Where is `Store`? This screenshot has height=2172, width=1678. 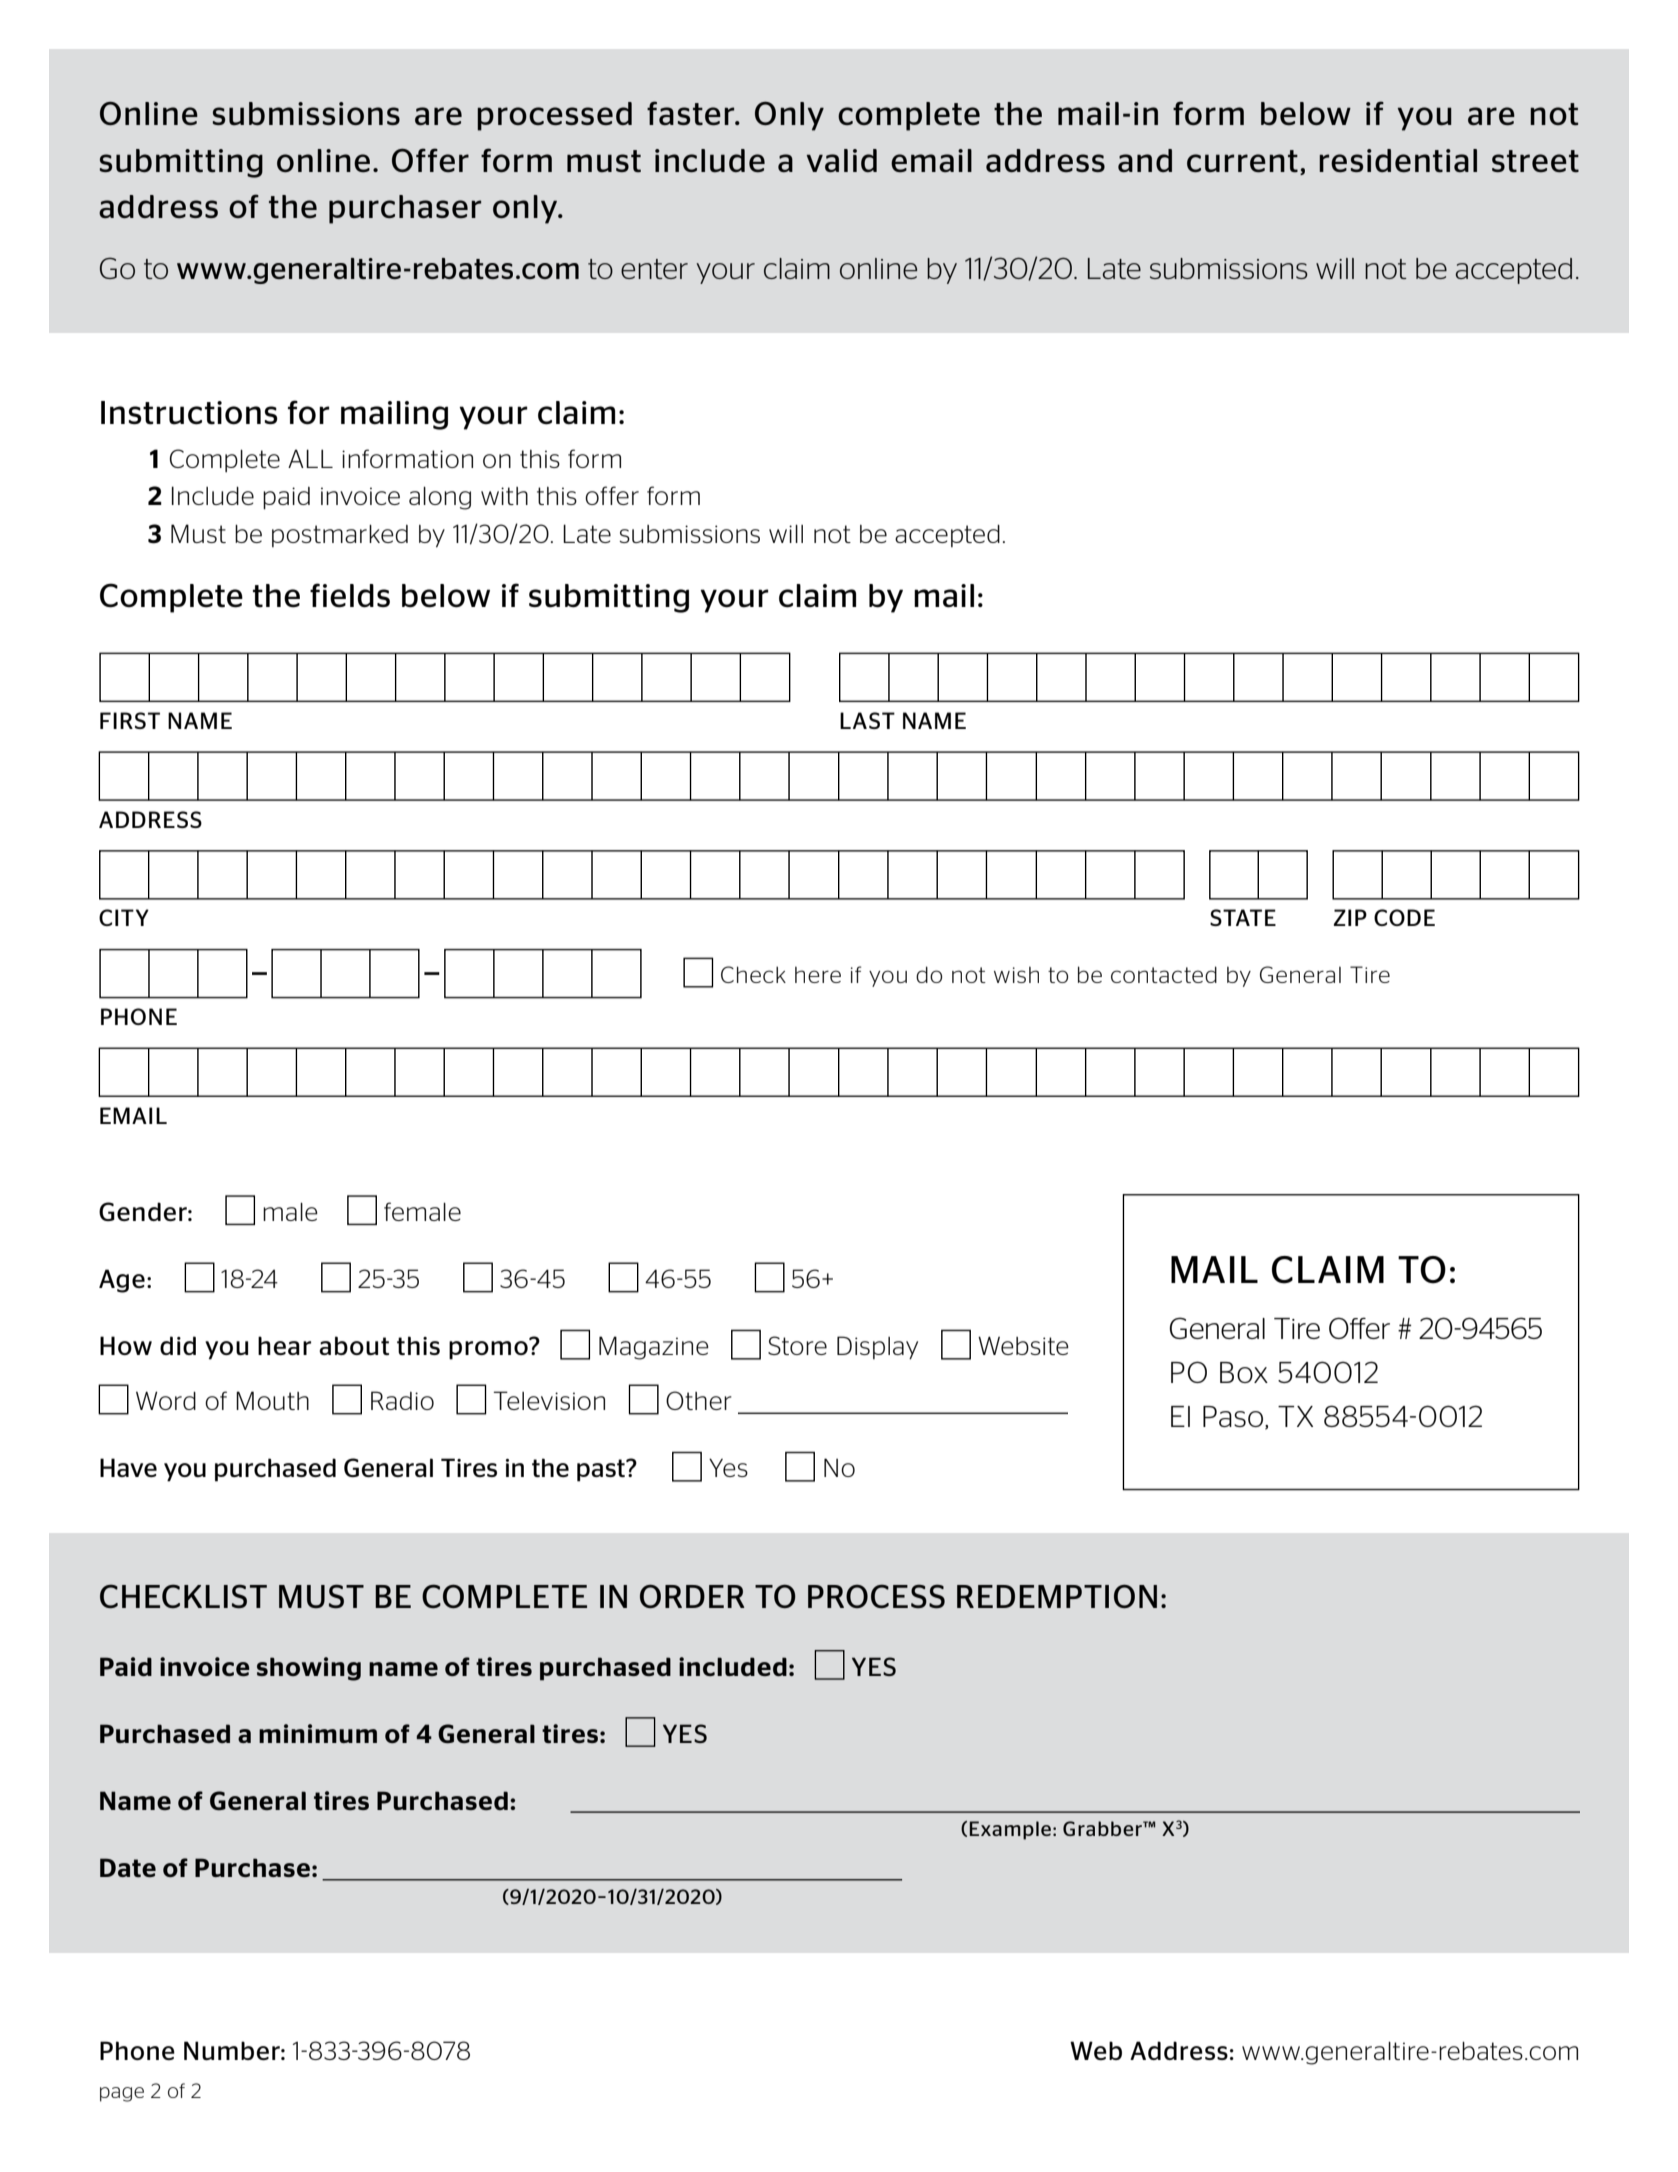
Store is located at coordinates (797, 1345).
